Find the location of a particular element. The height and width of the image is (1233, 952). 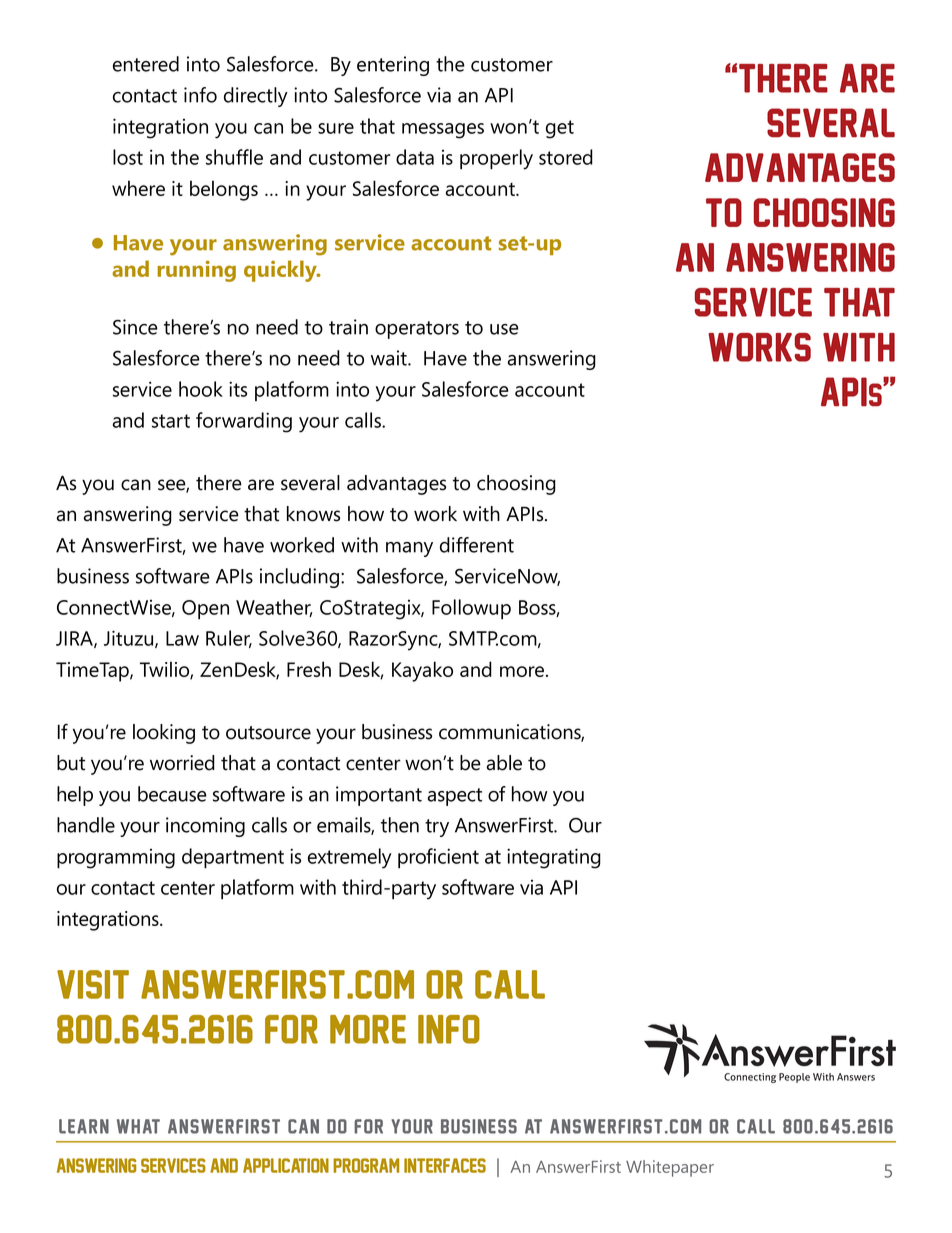

entered is located at coordinates (146, 64).
